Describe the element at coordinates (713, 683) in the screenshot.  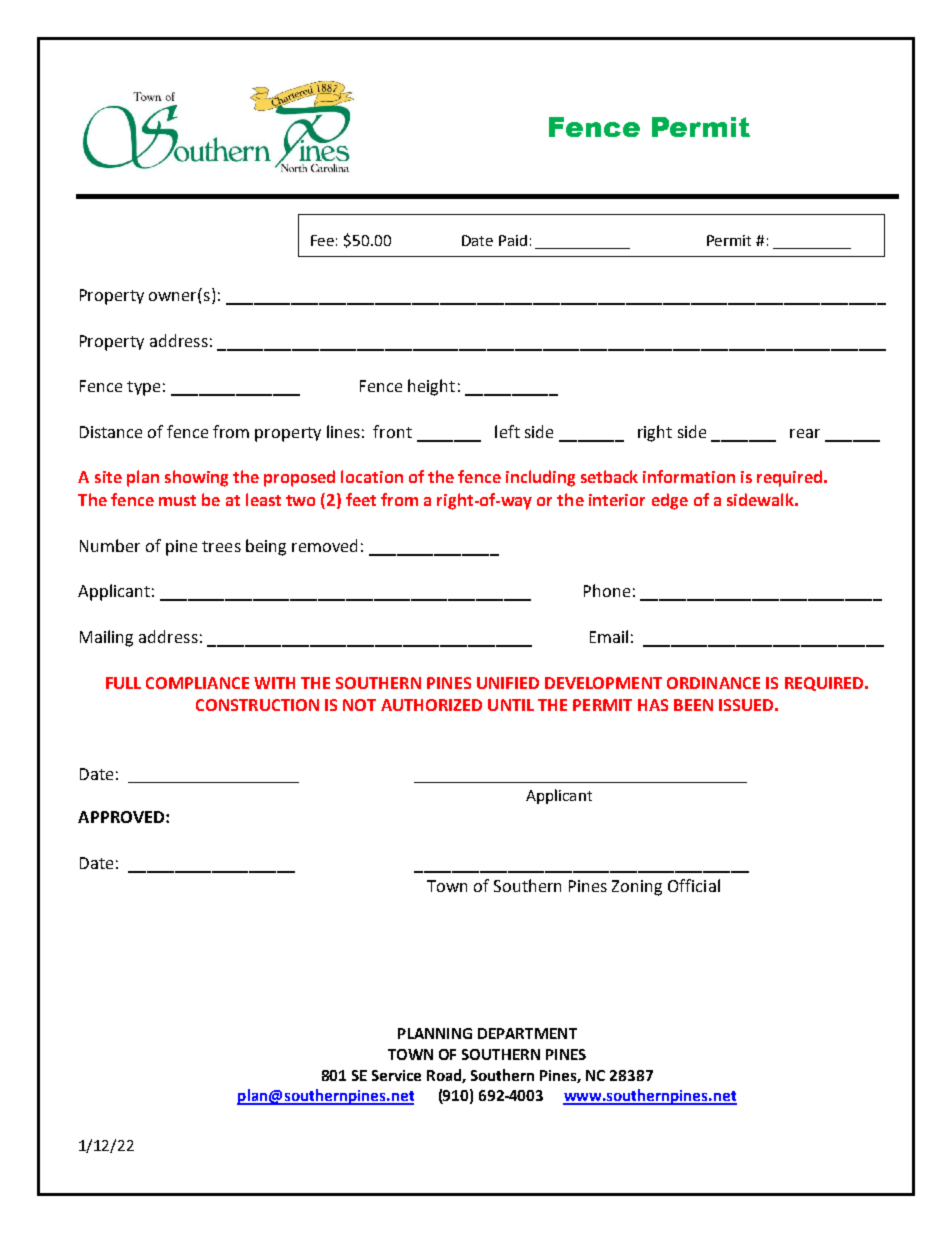
I see `ORDINANCE` at that location.
